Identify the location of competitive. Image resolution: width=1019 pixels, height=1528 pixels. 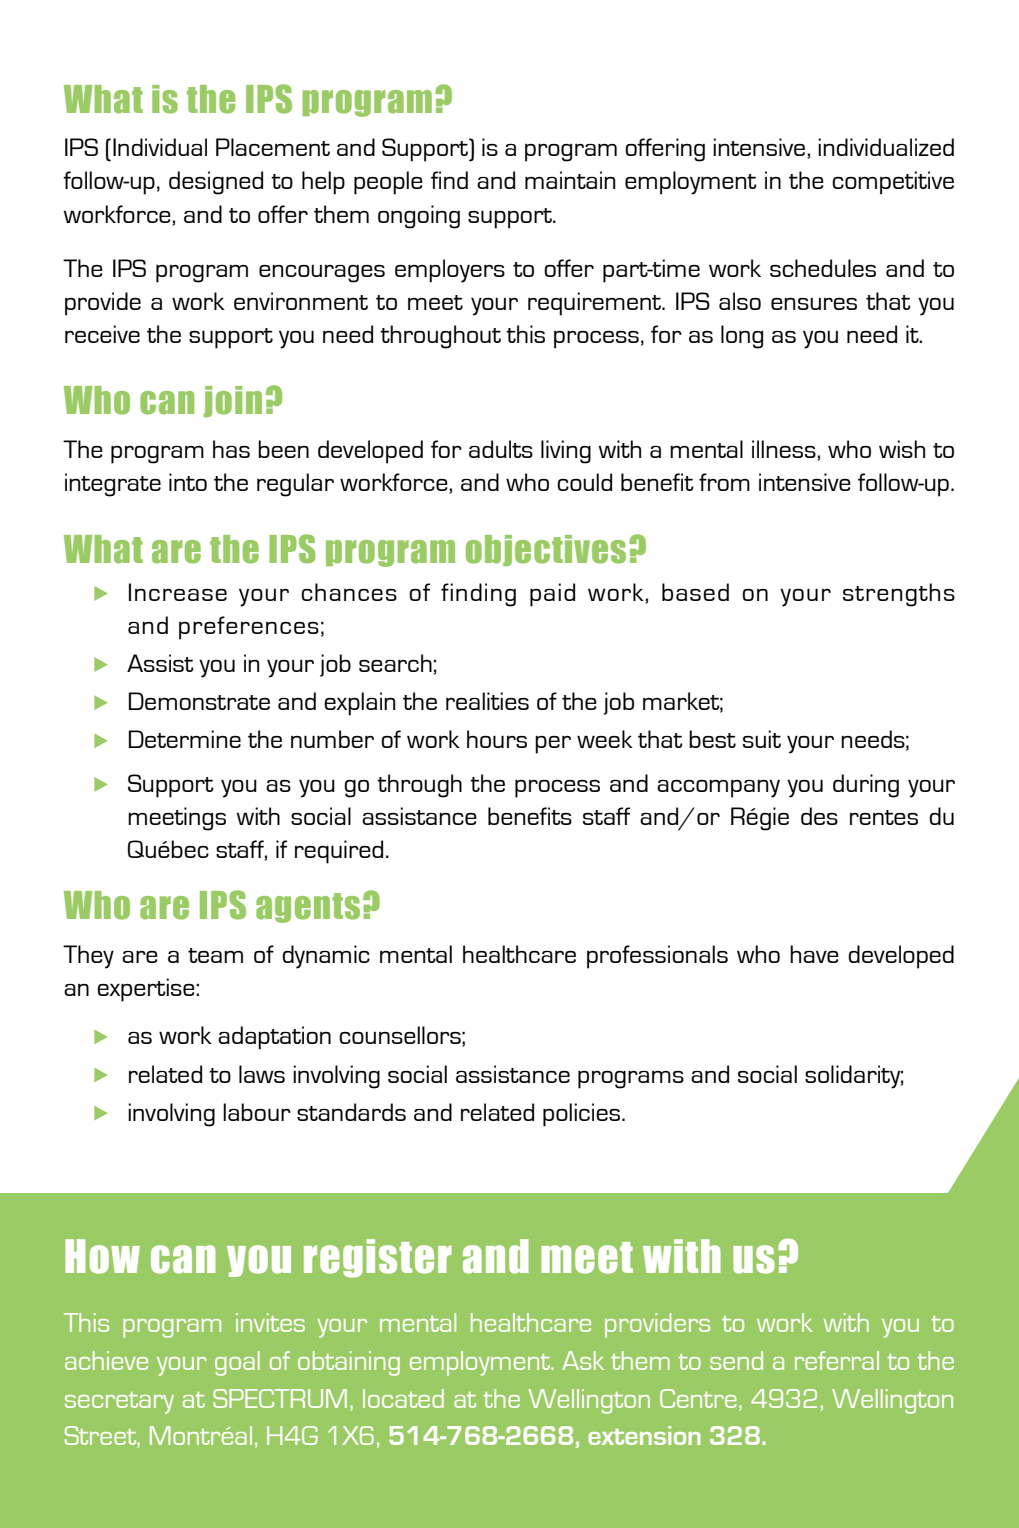
(893, 183).
